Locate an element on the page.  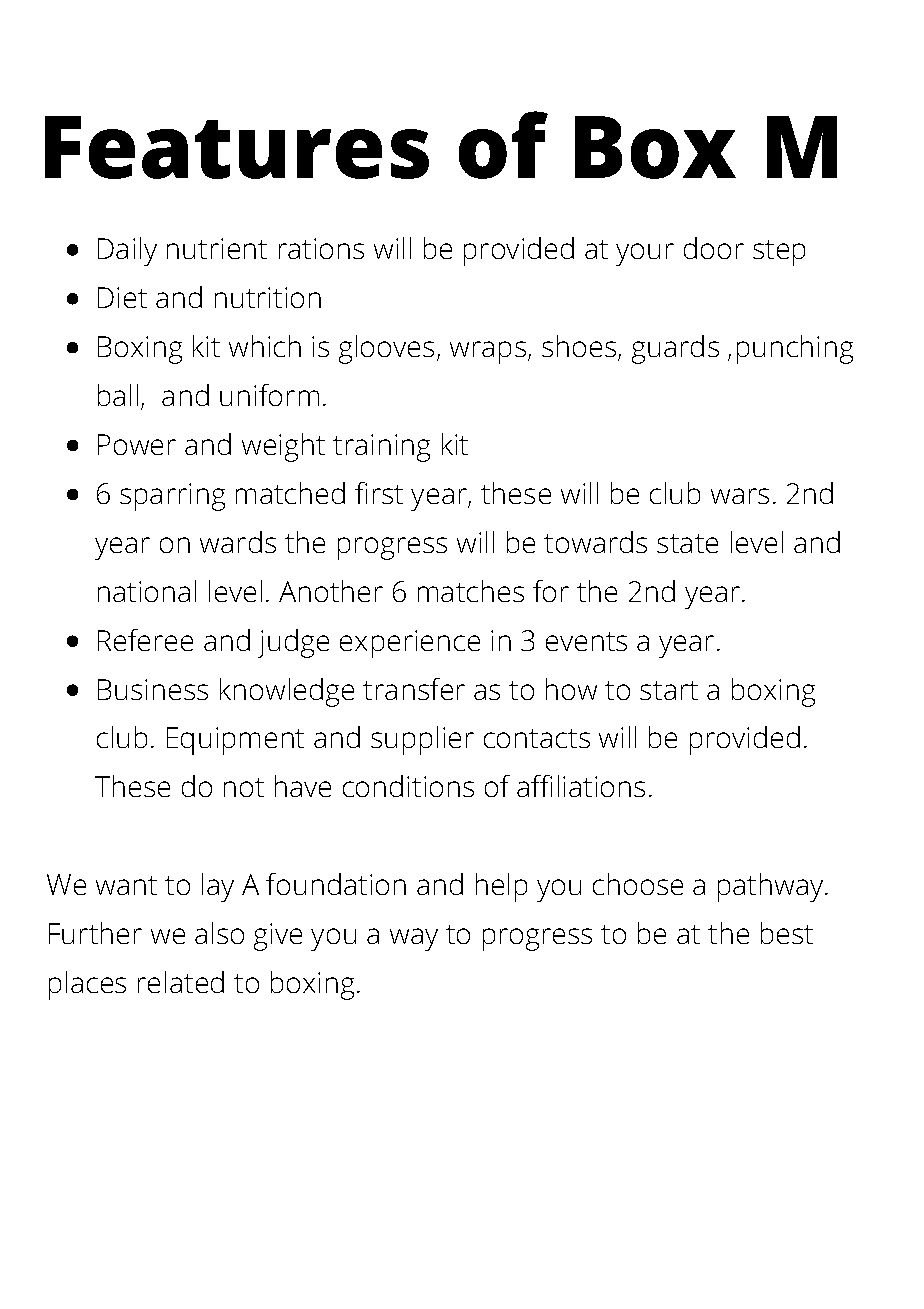
door is located at coordinates (714, 248).
